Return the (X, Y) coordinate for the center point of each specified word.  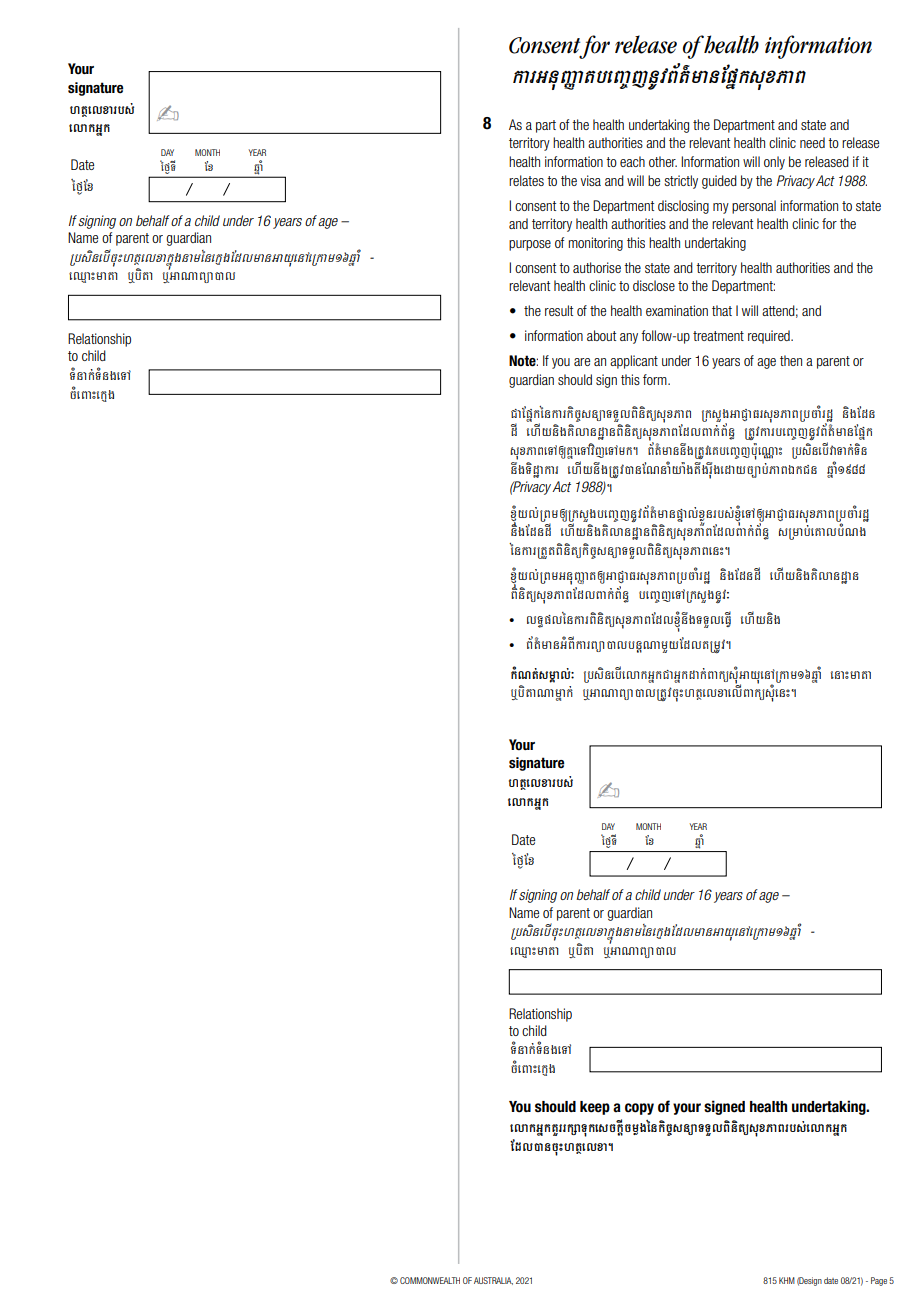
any (629, 338)
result (559, 310)
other (663, 161)
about (601, 335)
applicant (634, 362)
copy (639, 1109)
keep (595, 1108)
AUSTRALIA (493, 1281)
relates (526, 180)
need (812, 142)
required (770, 337)
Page (879, 1281)
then (791, 360)
